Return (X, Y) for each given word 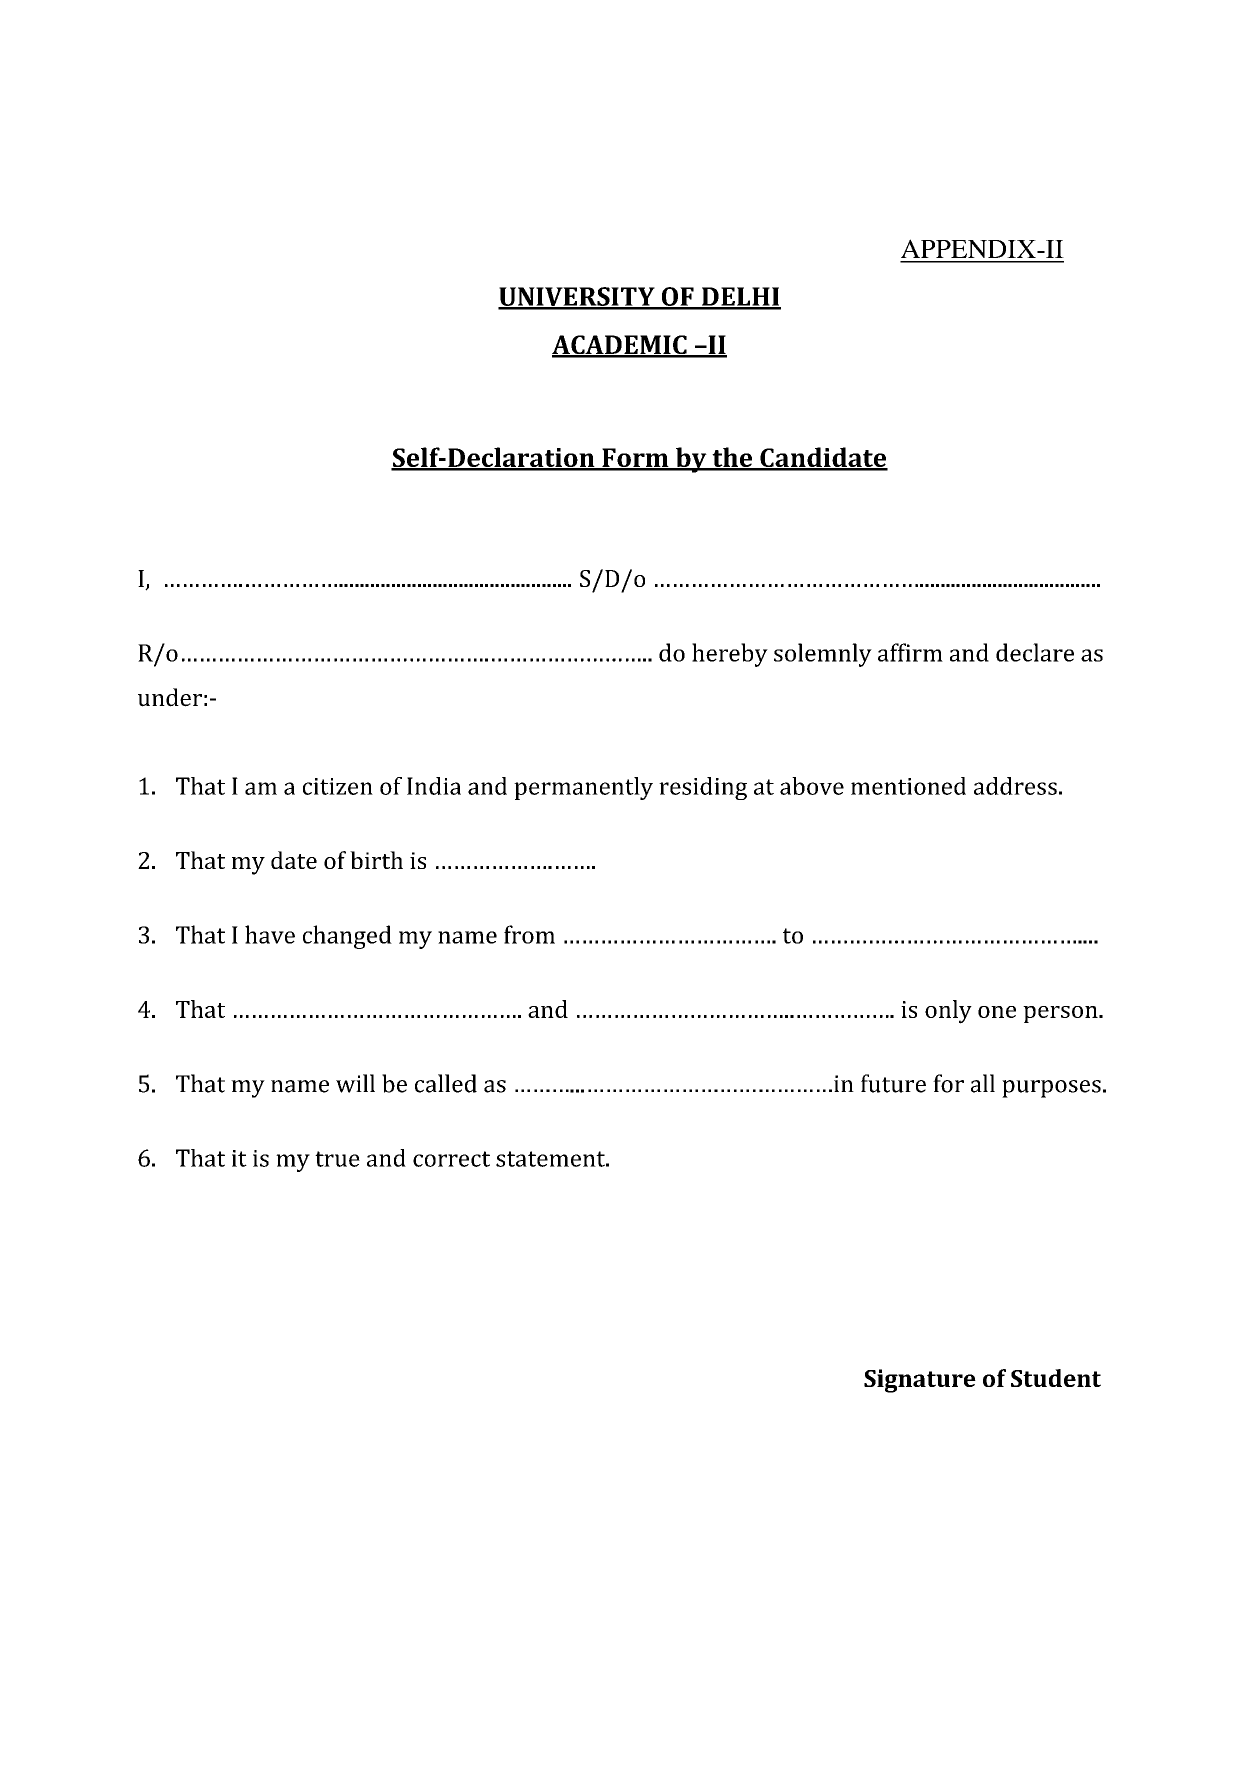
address (1015, 786)
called (446, 1083)
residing (703, 788)
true (337, 1159)
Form (635, 459)
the (732, 458)
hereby (730, 655)
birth (376, 860)
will (355, 1083)
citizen (338, 786)
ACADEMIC (620, 346)
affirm (910, 652)
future (893, 1083)
